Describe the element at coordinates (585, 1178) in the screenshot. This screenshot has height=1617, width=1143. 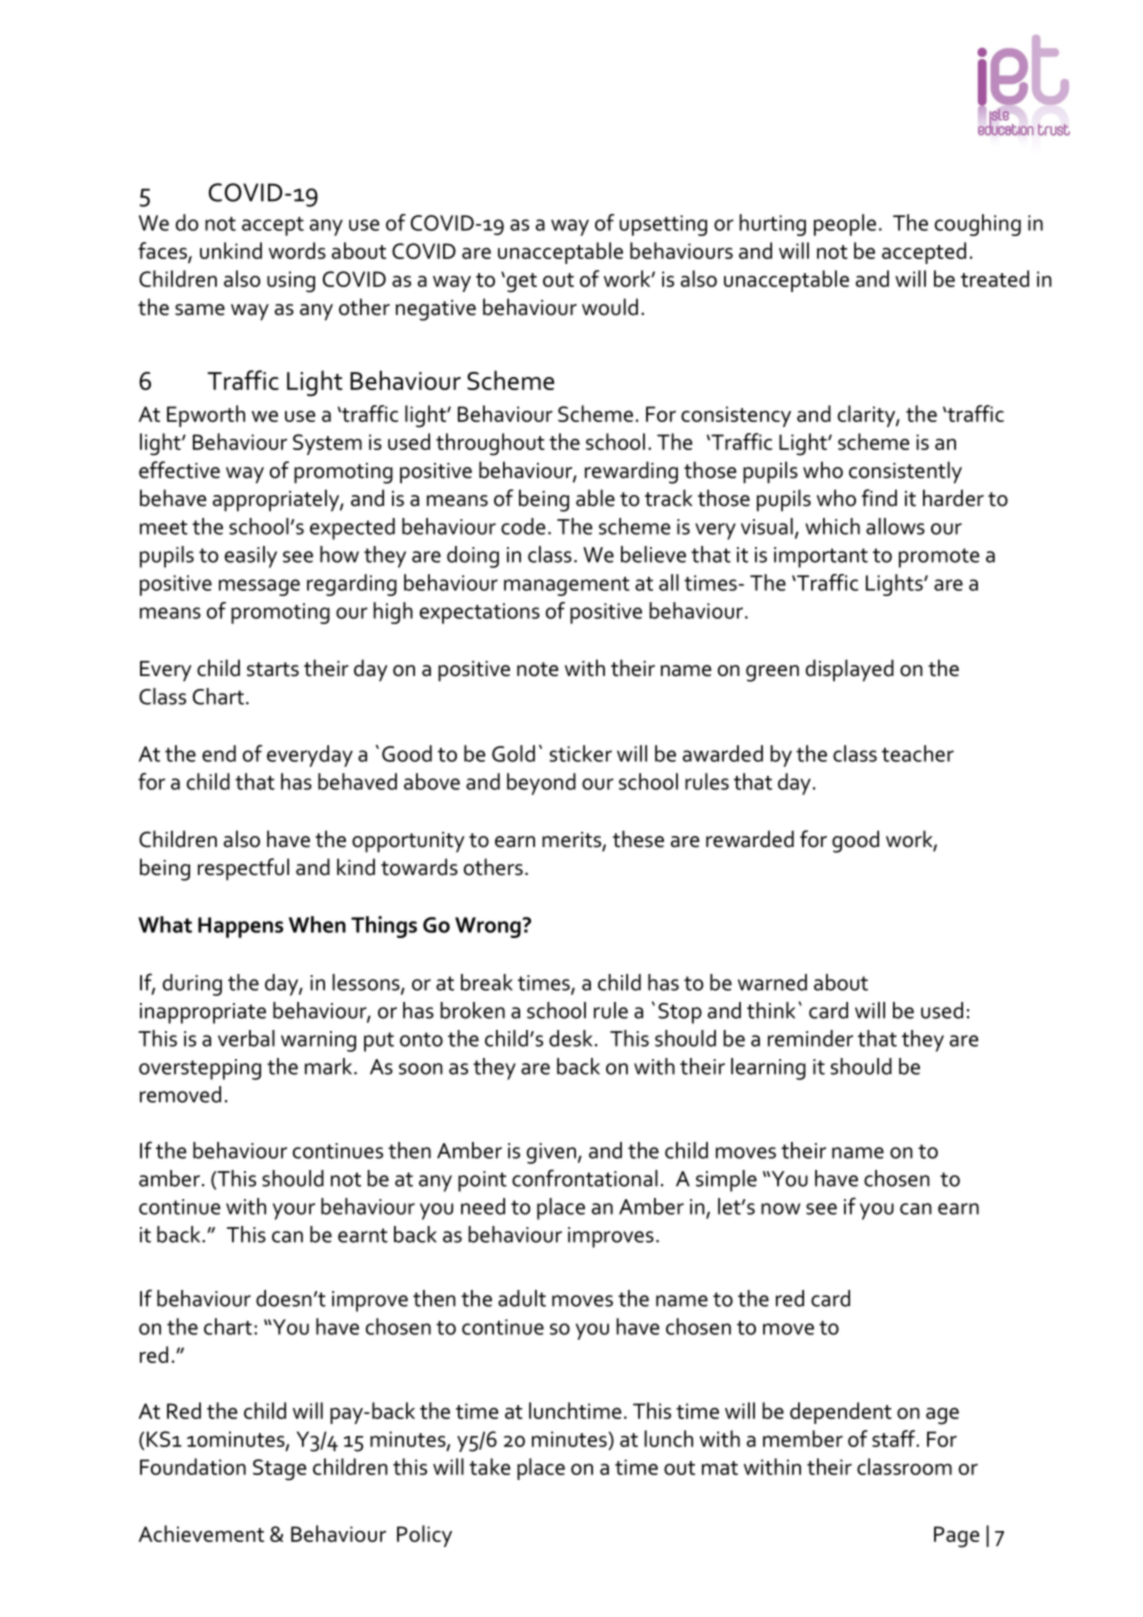
I see `confrontational` at that location.
